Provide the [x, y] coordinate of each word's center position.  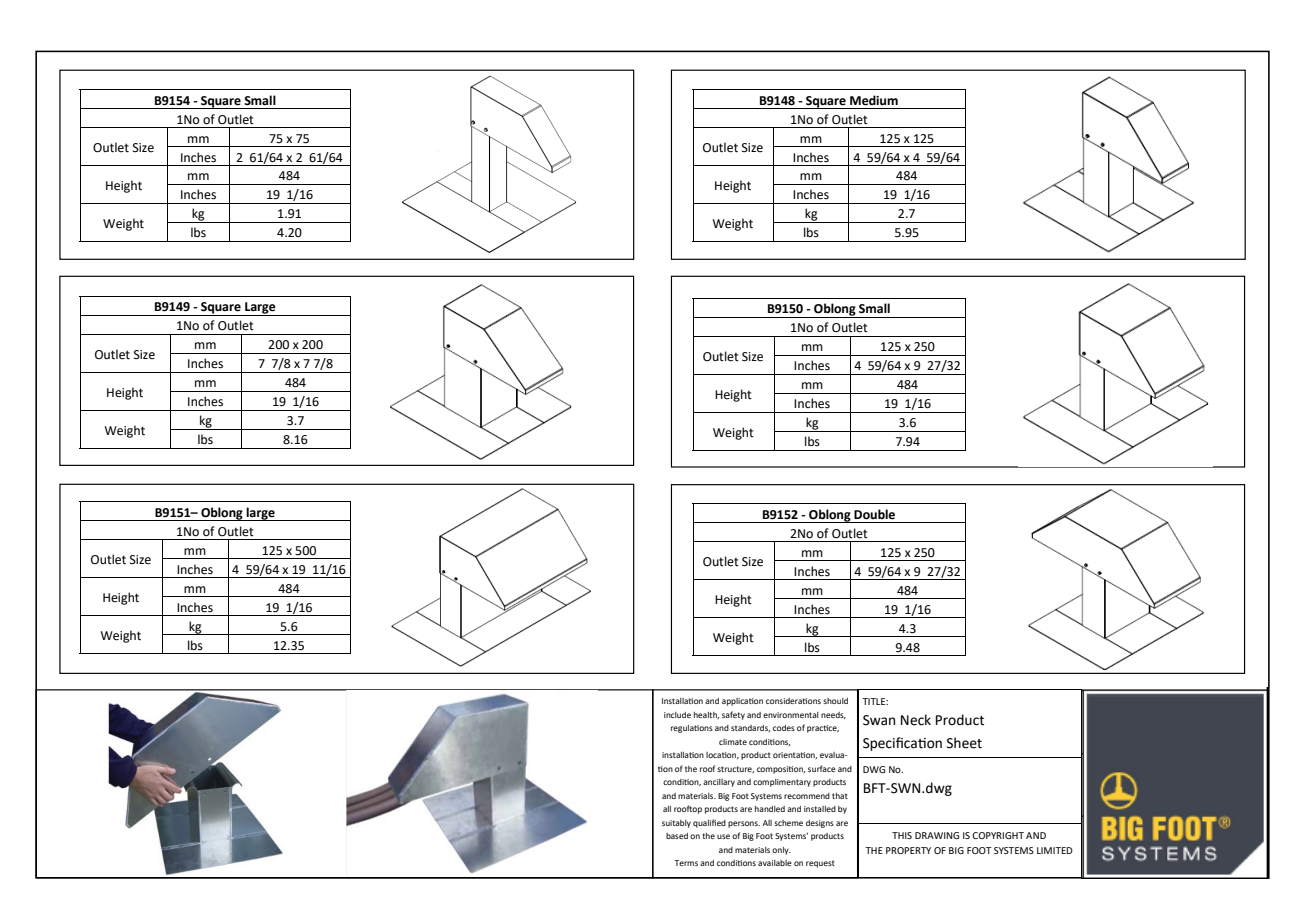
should [835, 701]
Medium [874, 100]
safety [733, 715]
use [723, 836]
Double [874, 514]
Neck [916, 720]
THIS [902, 835]
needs [833, 715]
